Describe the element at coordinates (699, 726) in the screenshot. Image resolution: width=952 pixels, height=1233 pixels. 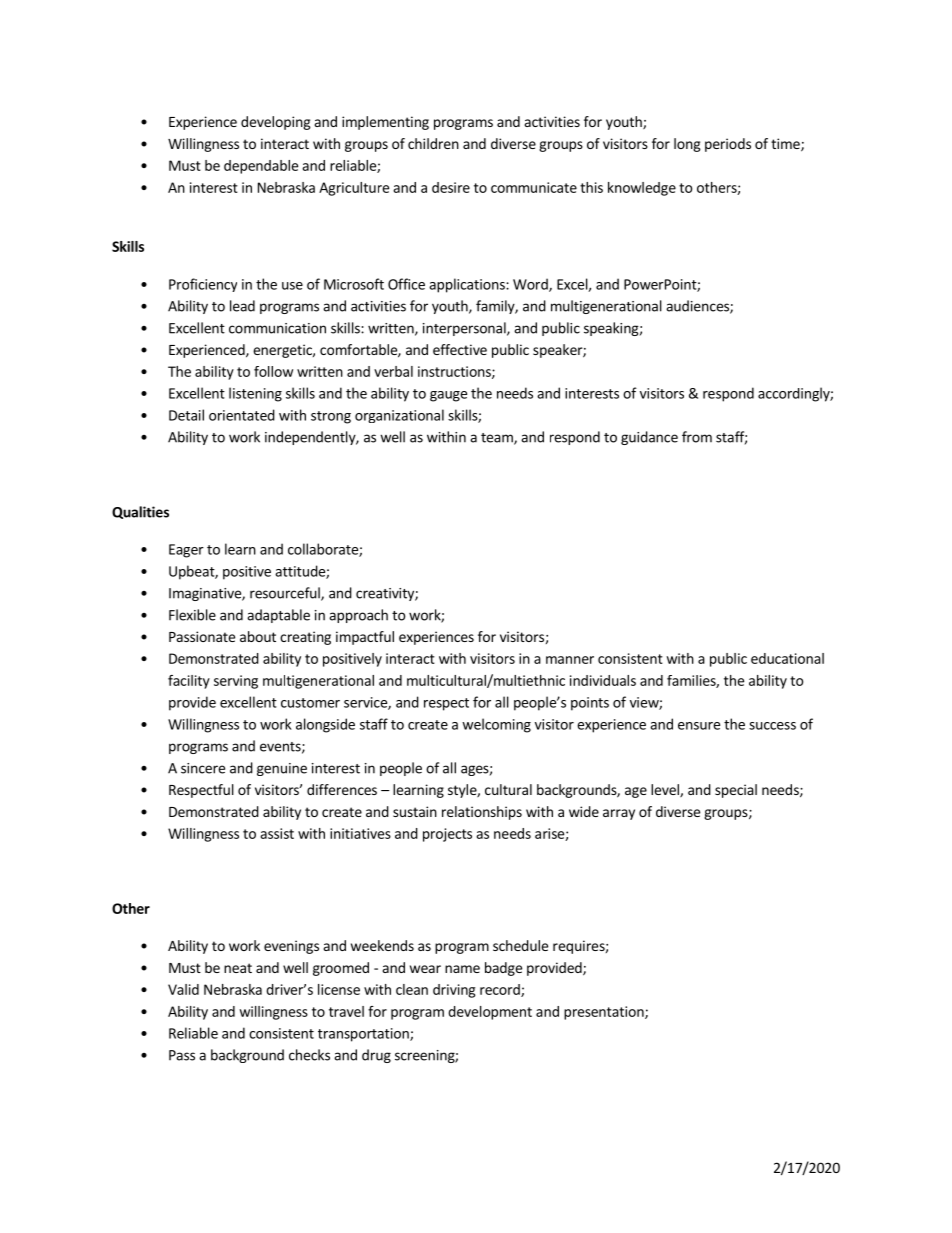
I see `ensure` at that location.
